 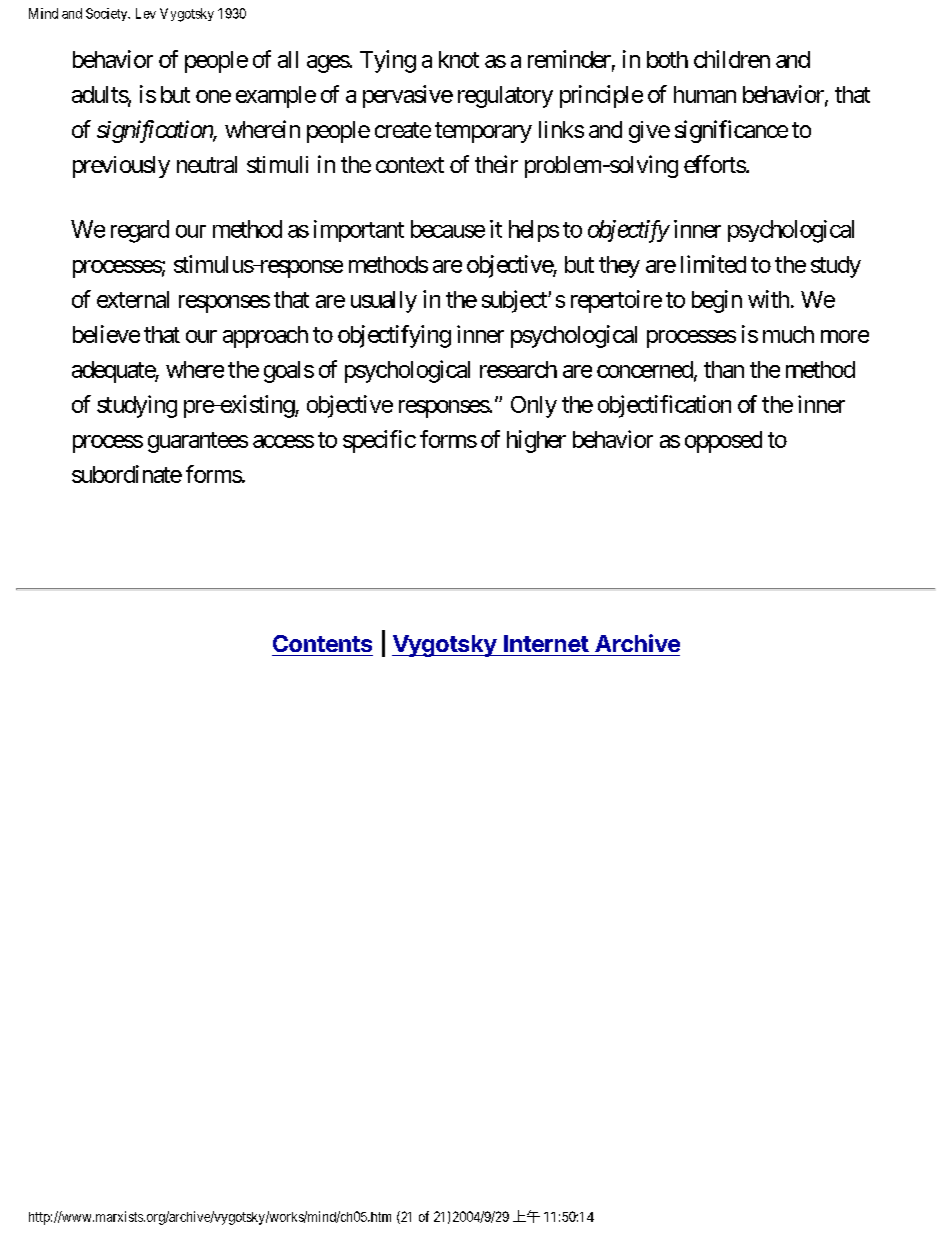 What do you see at coordinates (322, 643) in the screenshot?
I see `Contents` at bounding box center [322, 643].
